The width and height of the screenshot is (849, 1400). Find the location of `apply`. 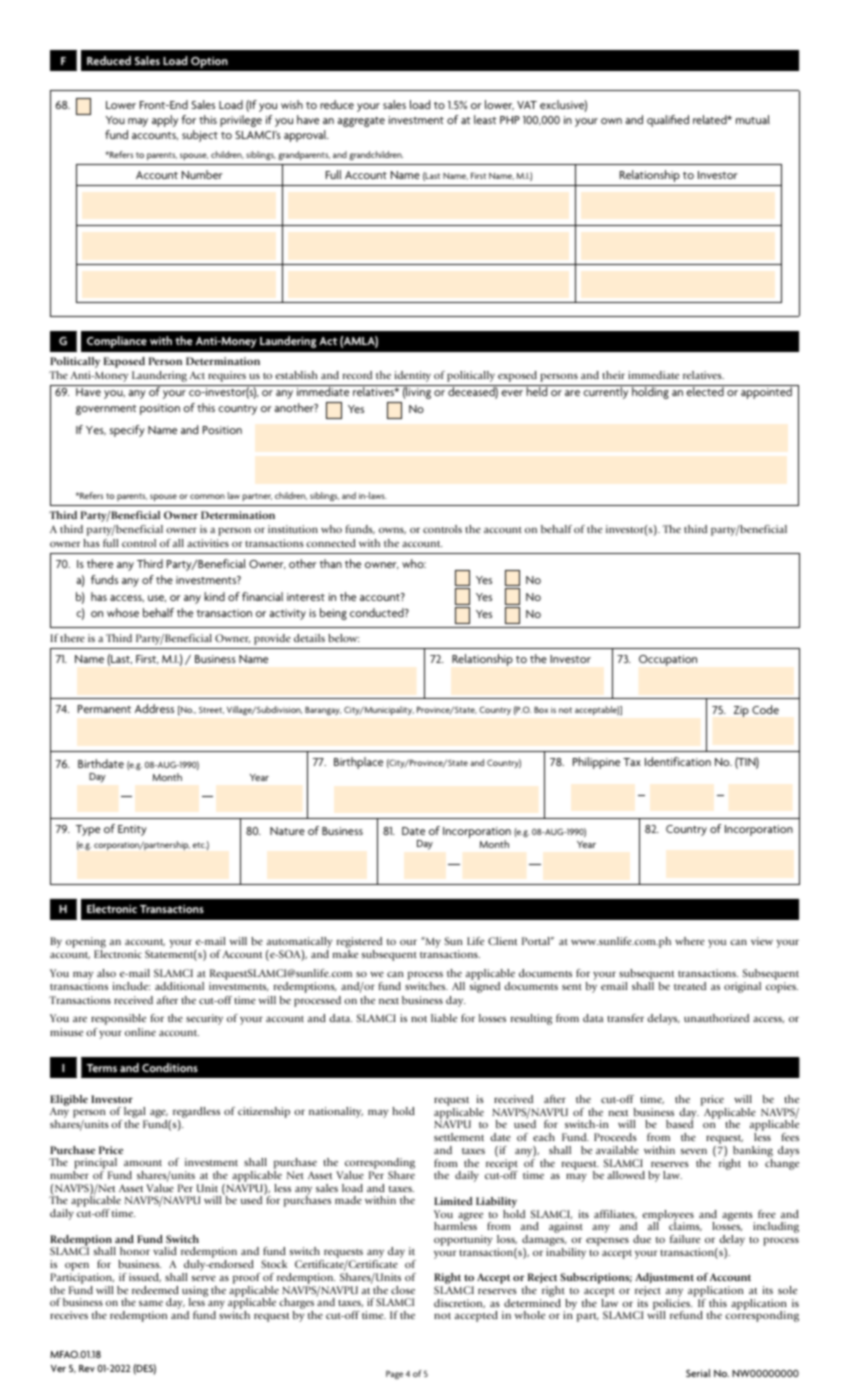

apply is located at coordinates (165, 121).
